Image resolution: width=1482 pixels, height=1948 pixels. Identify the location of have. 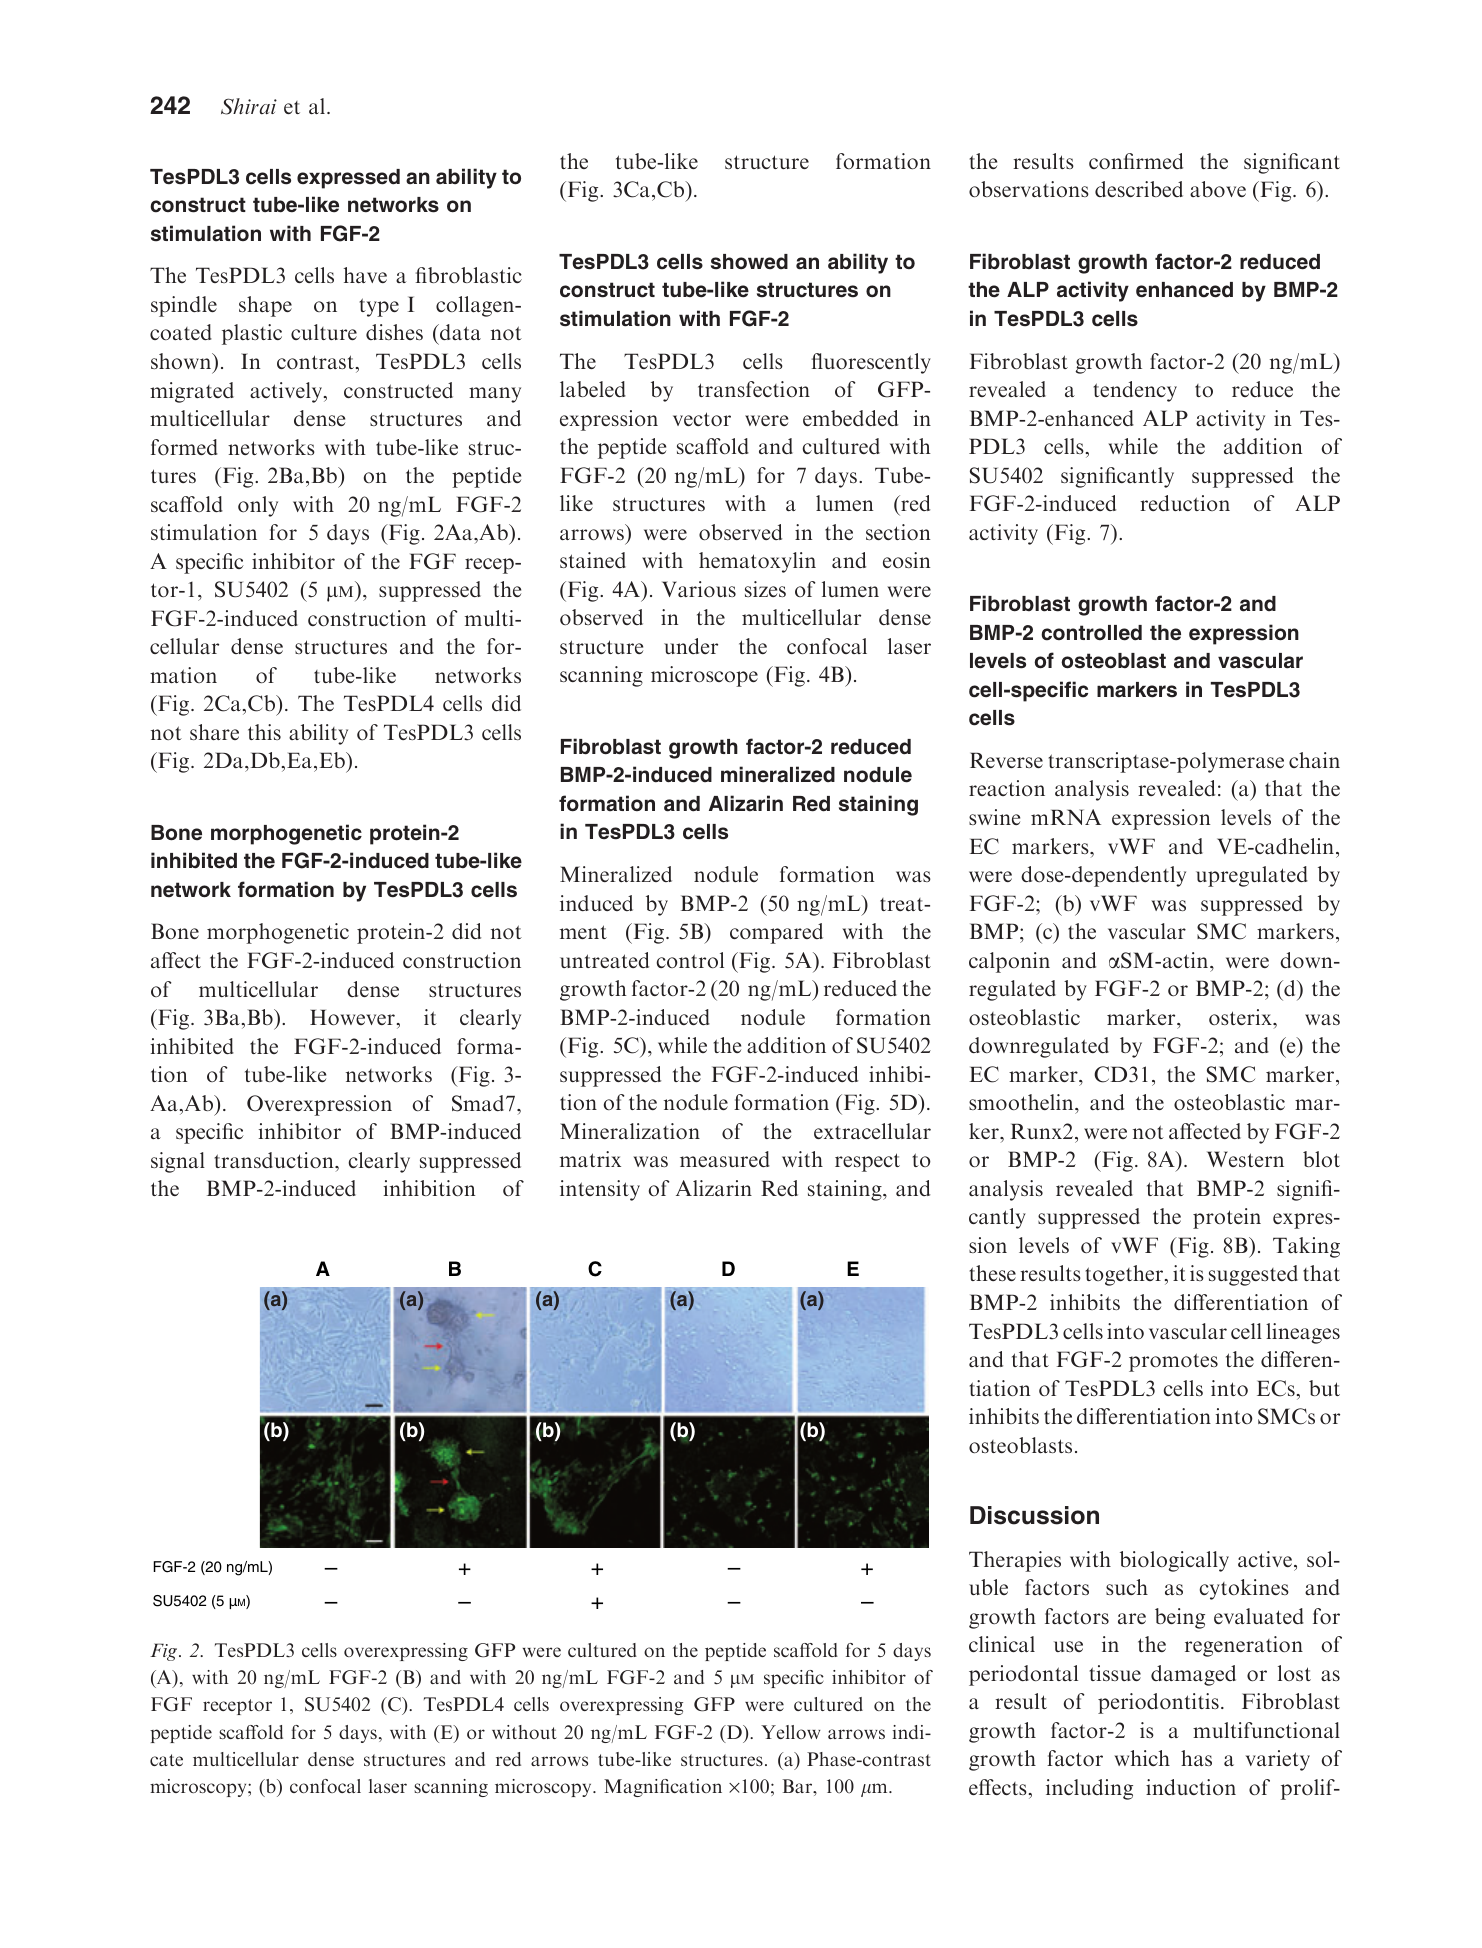
(365, 275).
